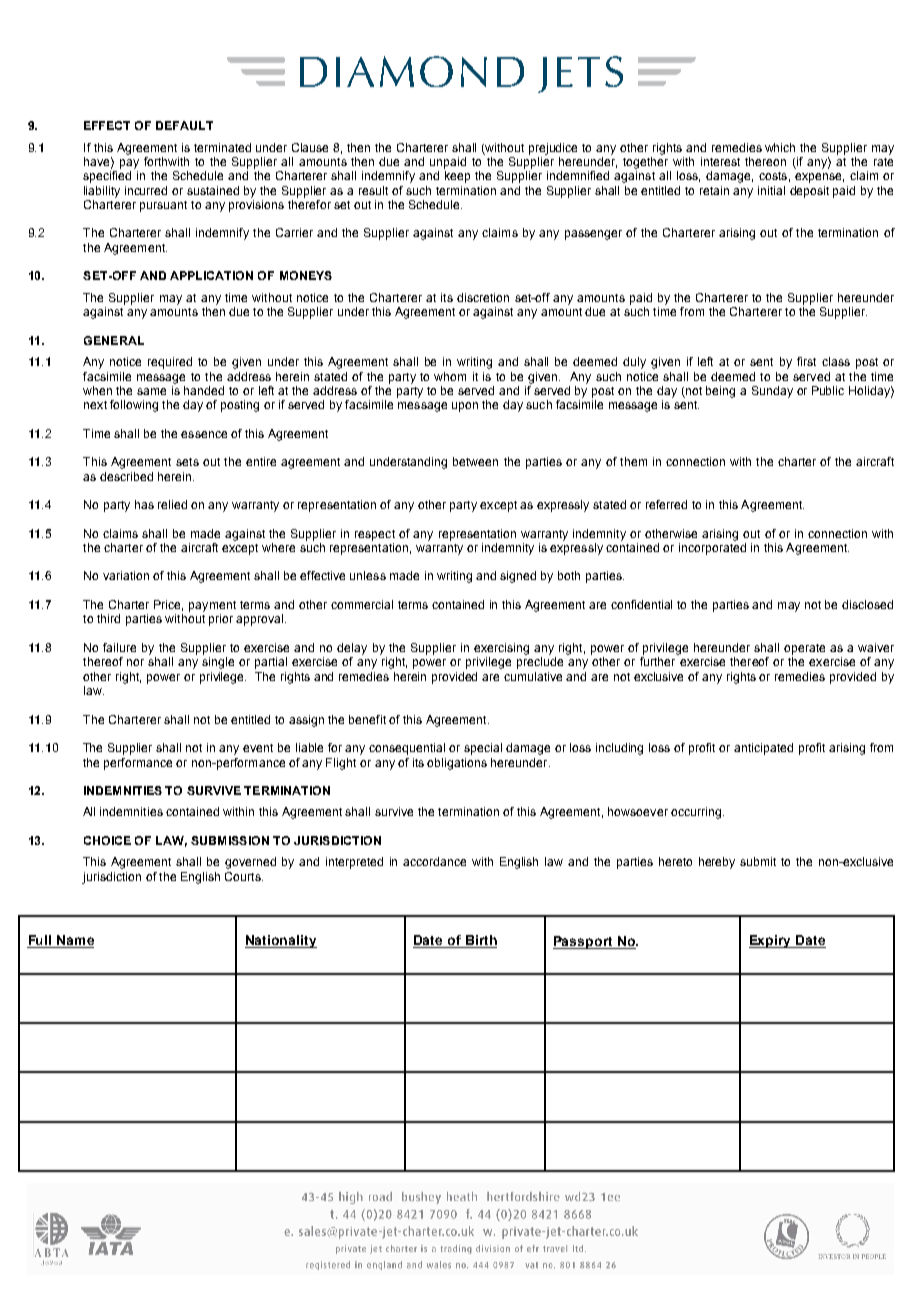 This screenshot has height=1308, width=924. I want to click on Birth, so click(480, 941).
